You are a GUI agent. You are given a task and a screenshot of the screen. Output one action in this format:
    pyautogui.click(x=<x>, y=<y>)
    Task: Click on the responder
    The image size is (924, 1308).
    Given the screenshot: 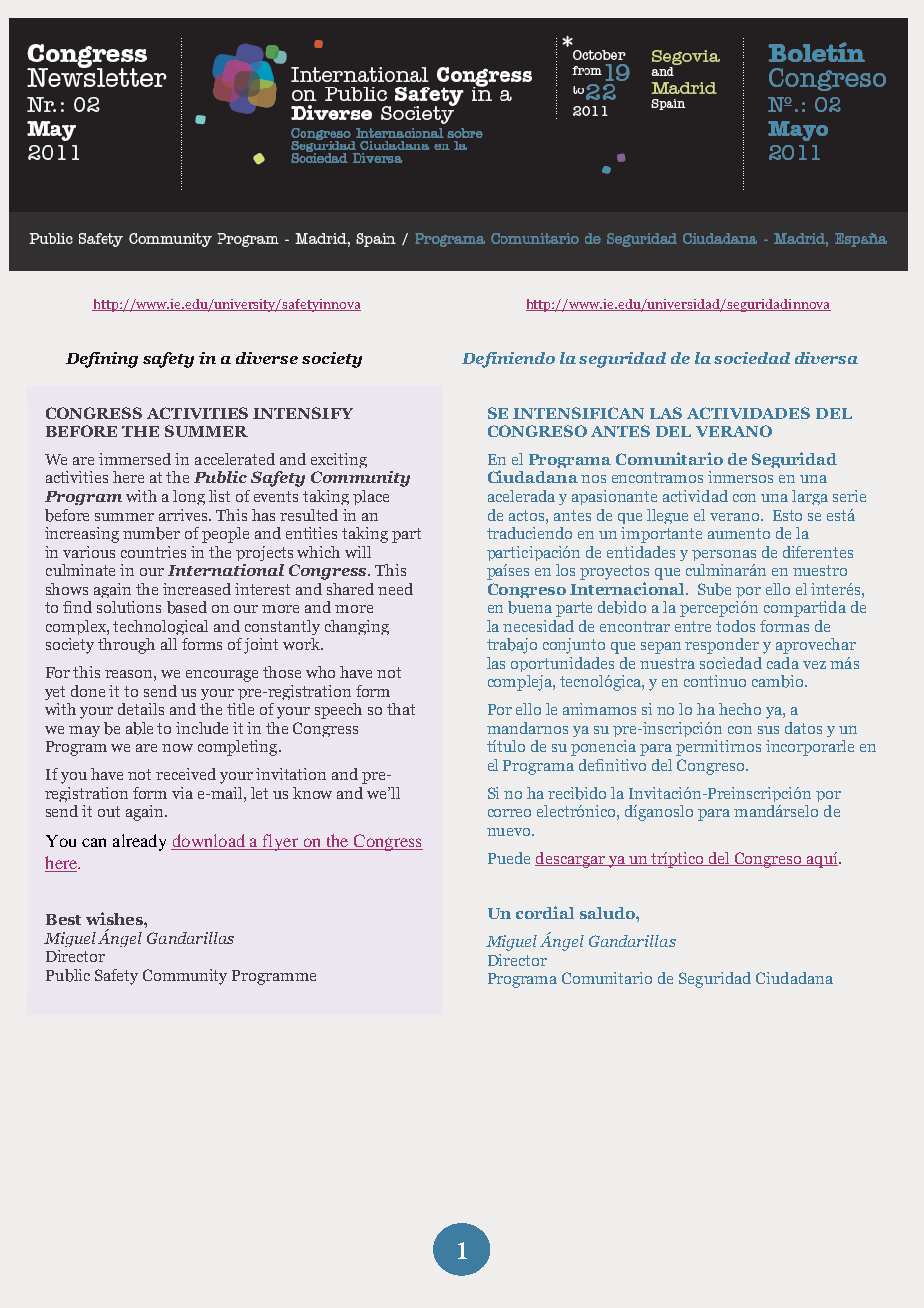 What is the action you would take?
    pyautogui.click(x=722, y=646)
